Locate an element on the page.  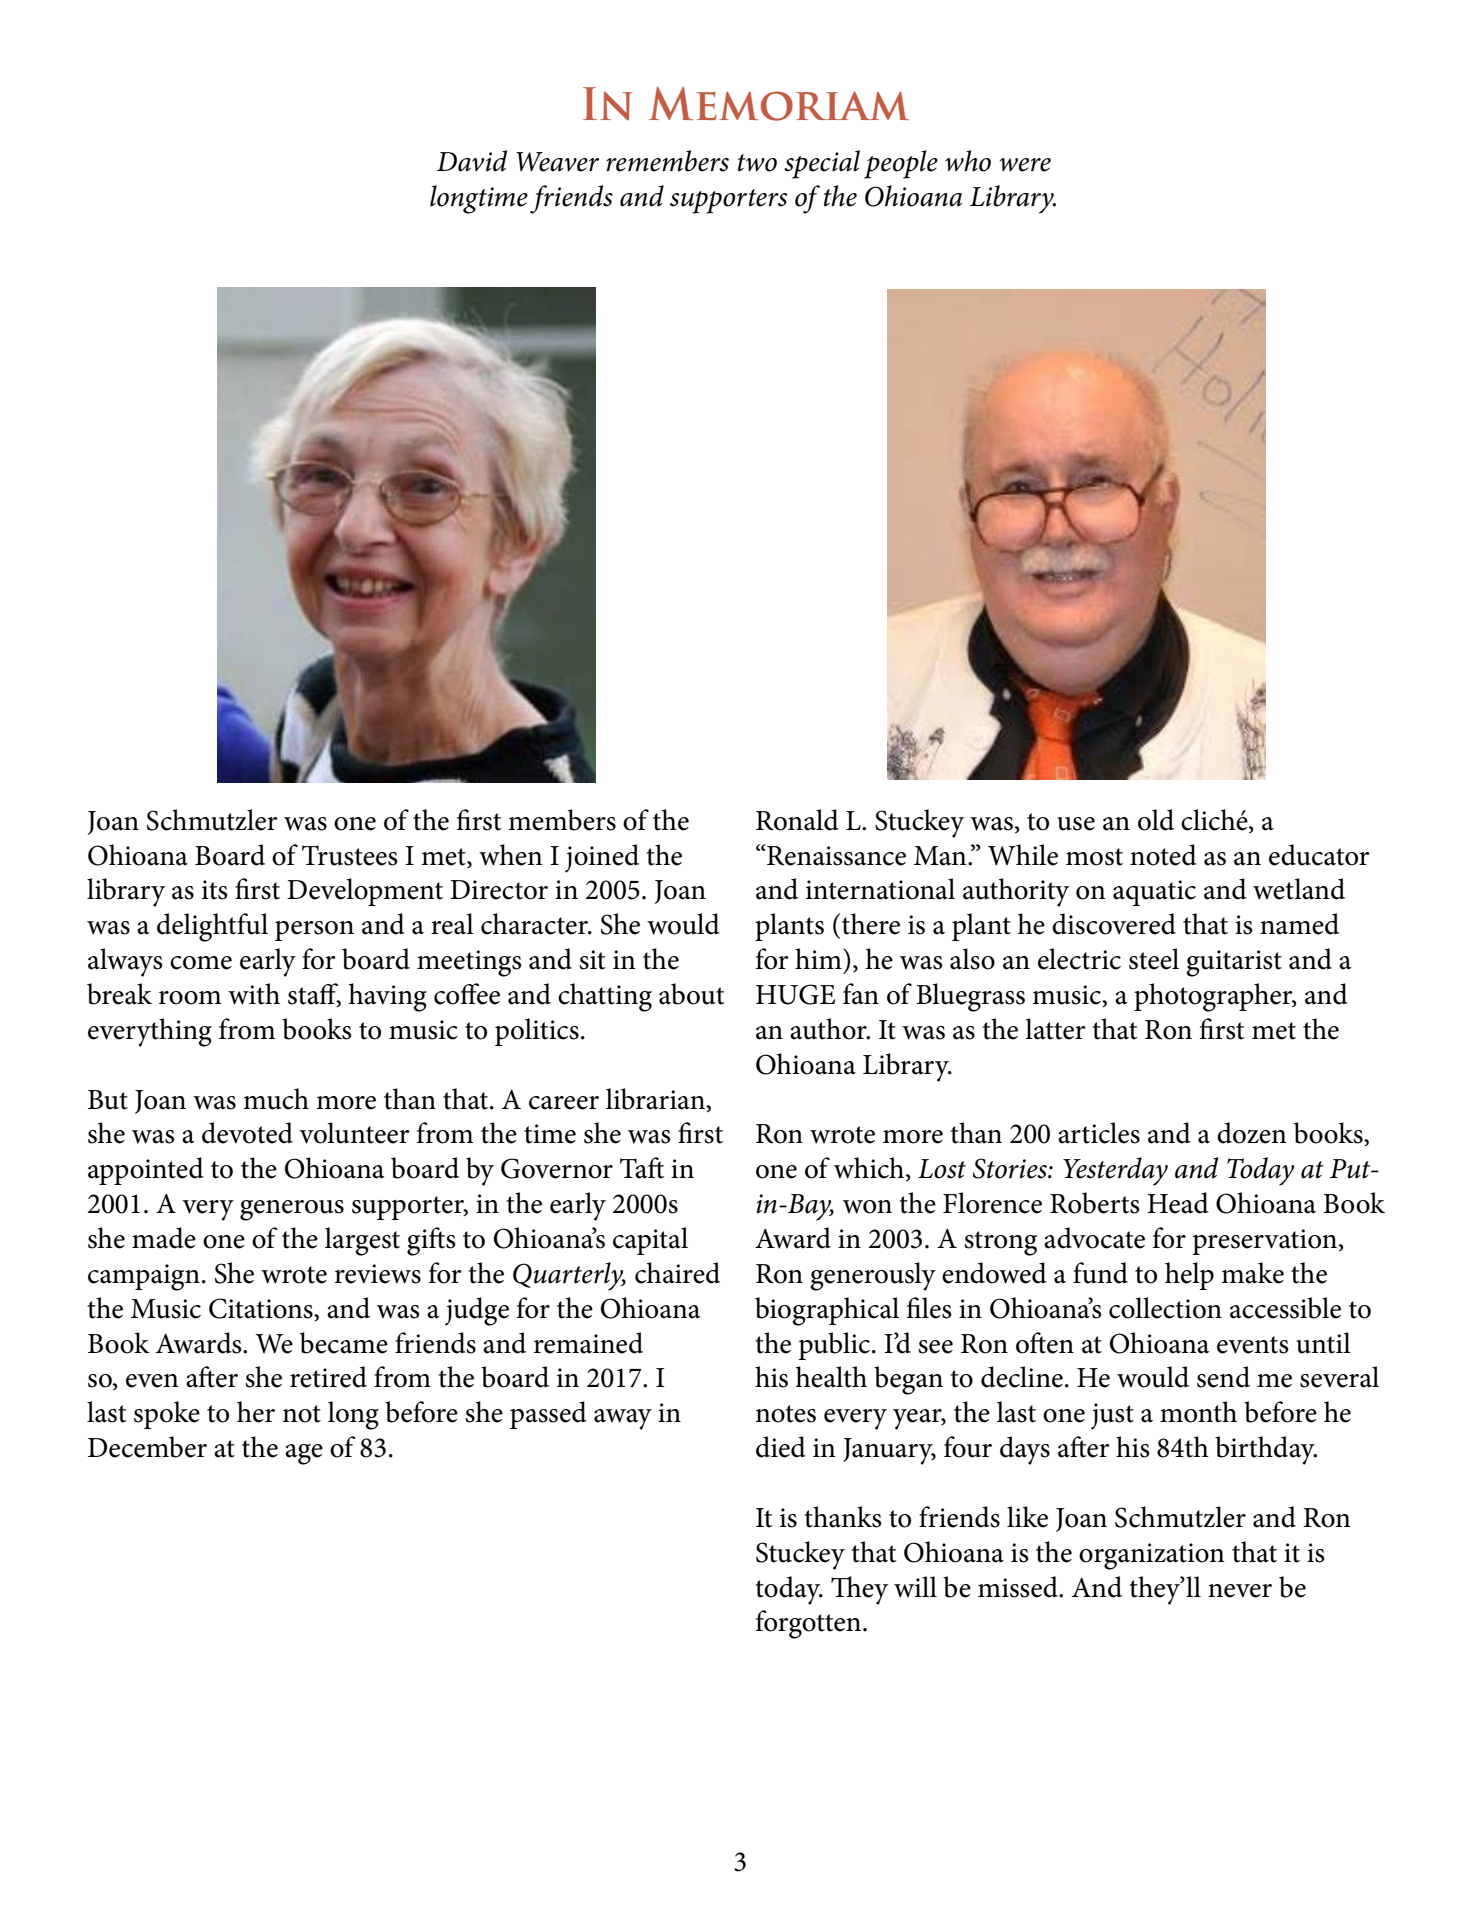
forgotten is located at coordinates (808, 1624).
